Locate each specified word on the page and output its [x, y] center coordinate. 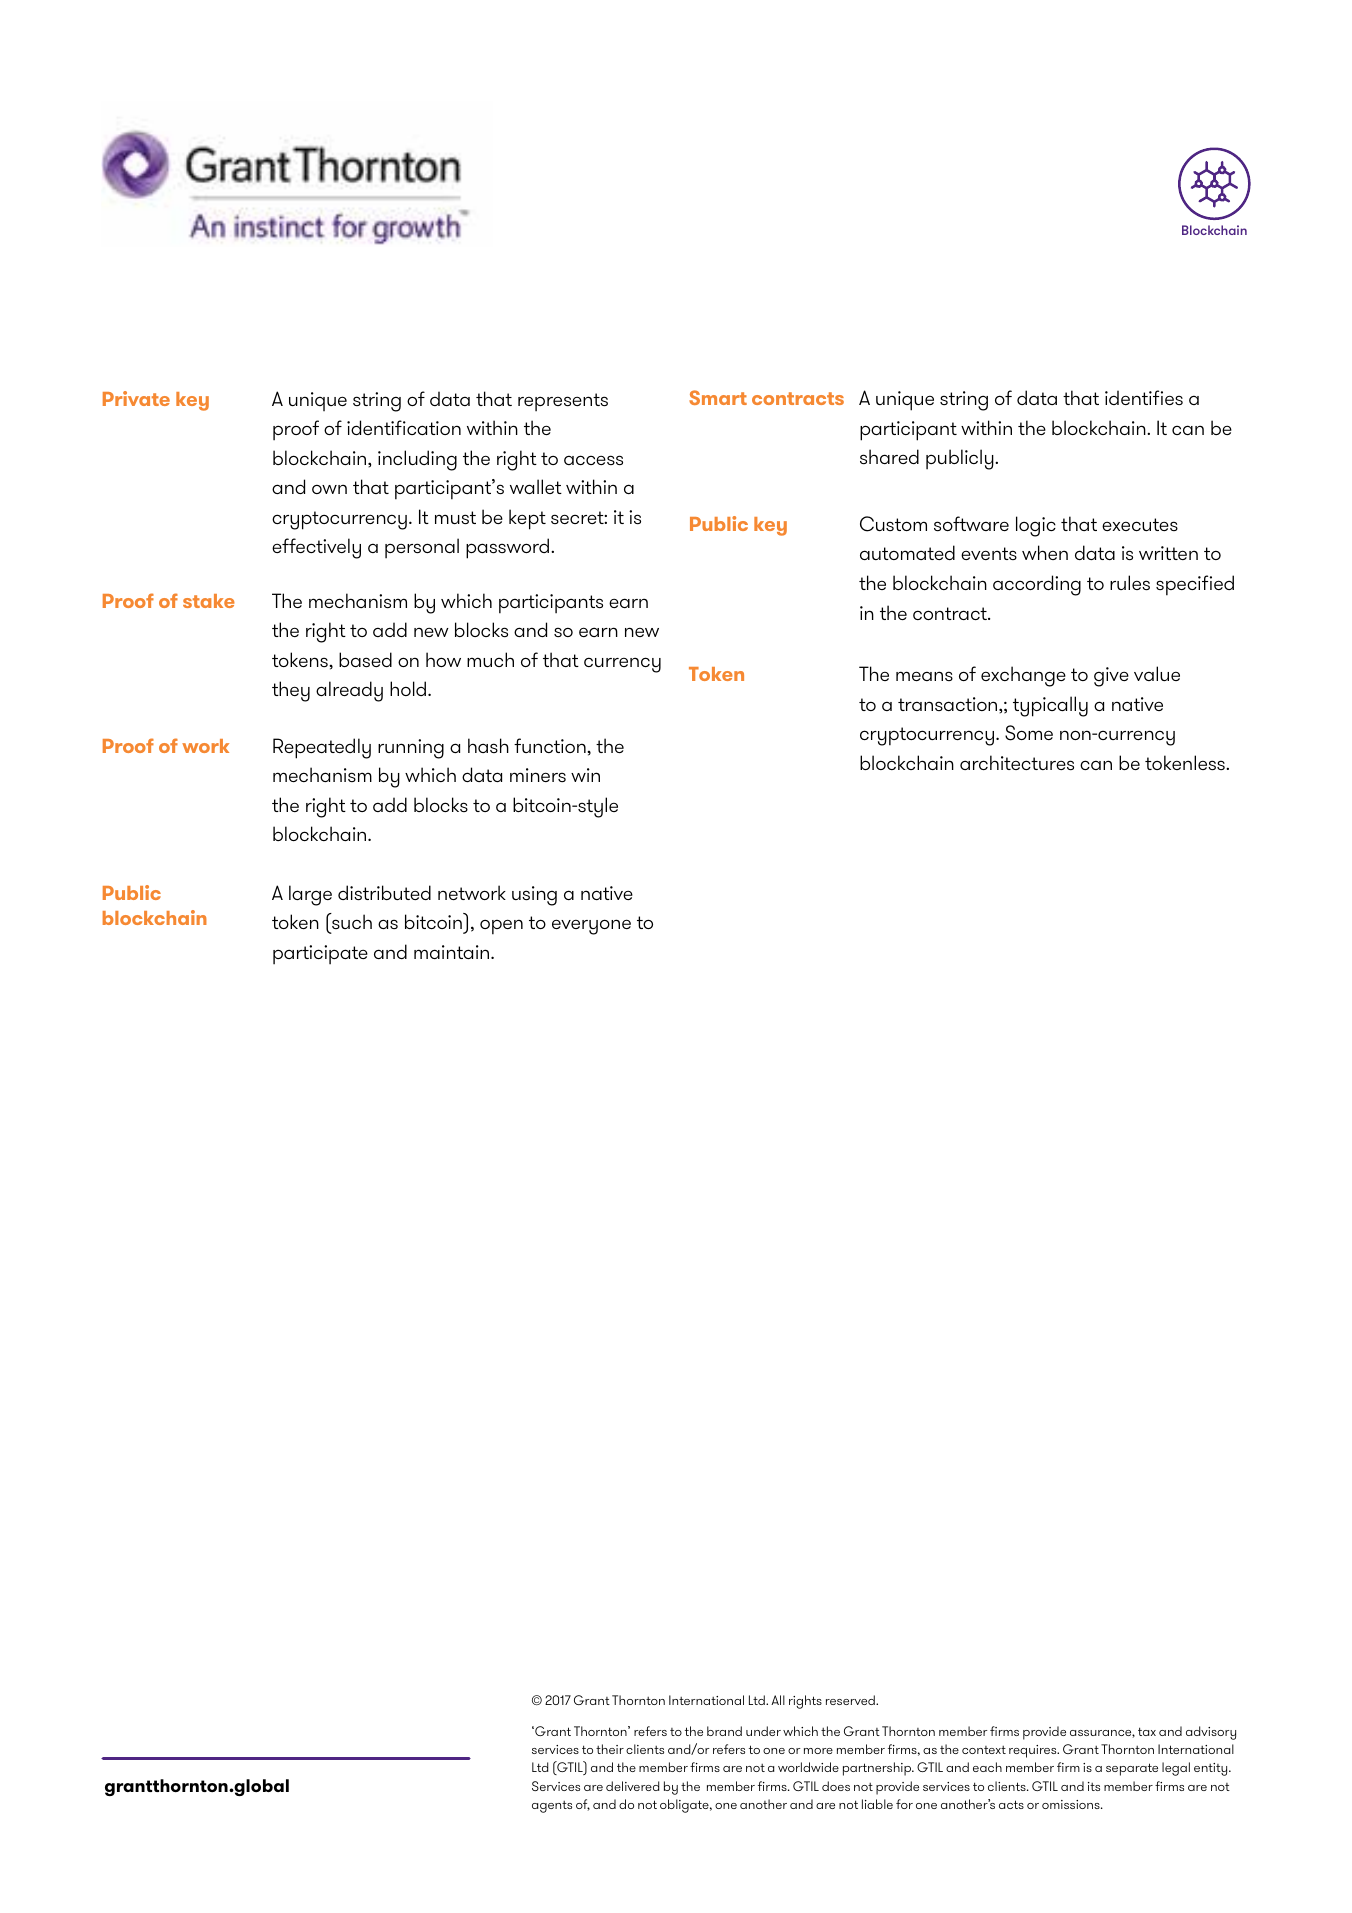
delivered [632, 1786]
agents [552, 1807]
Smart [718, 397]
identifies [1144, 397]
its [1094, 1786]
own [329, 489]
